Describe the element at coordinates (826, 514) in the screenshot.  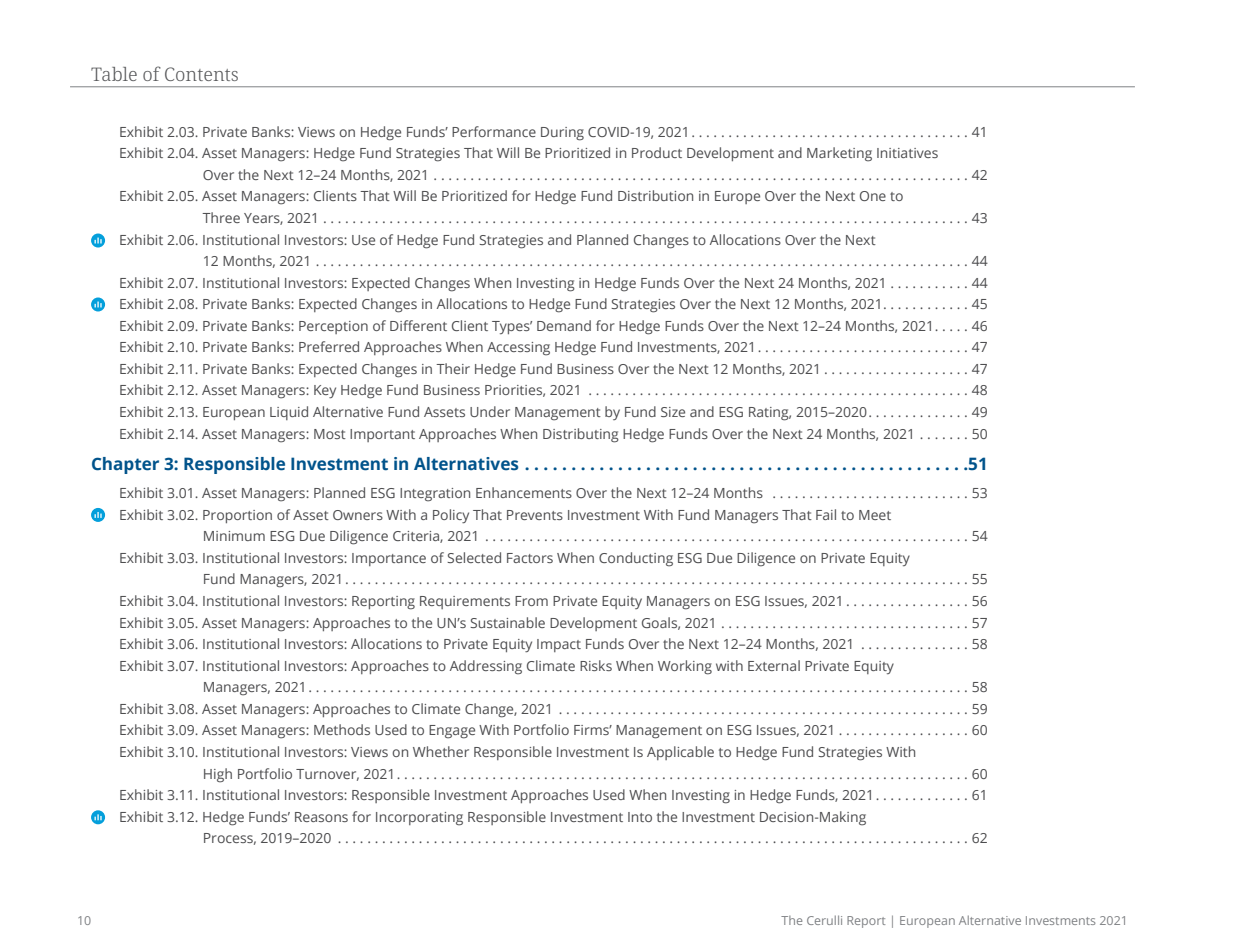
I see `Fail` at that location.
